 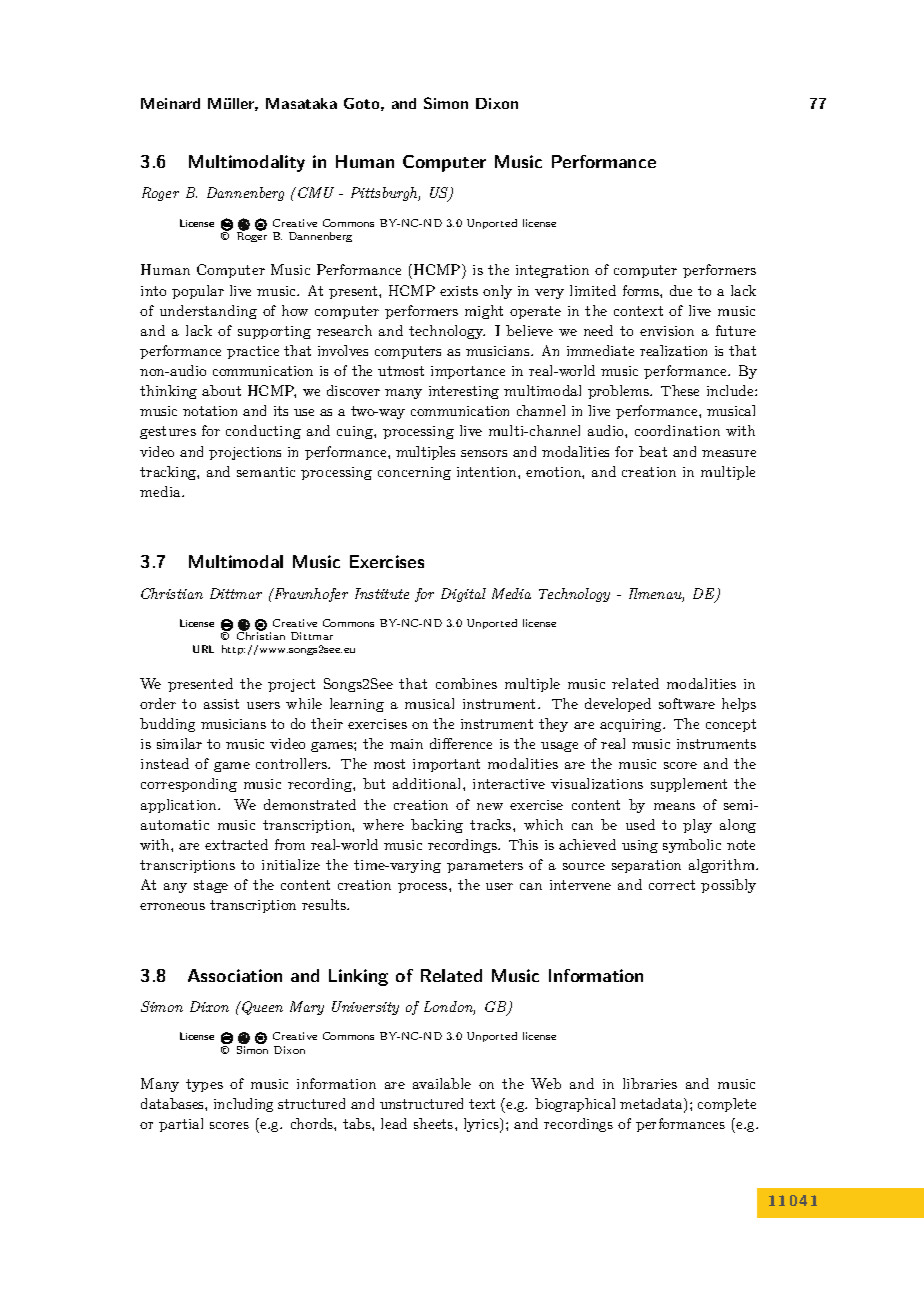 What do you see at coordinates (437, 826) in the page?
I see `backing` at bounding box center [437, 826].
